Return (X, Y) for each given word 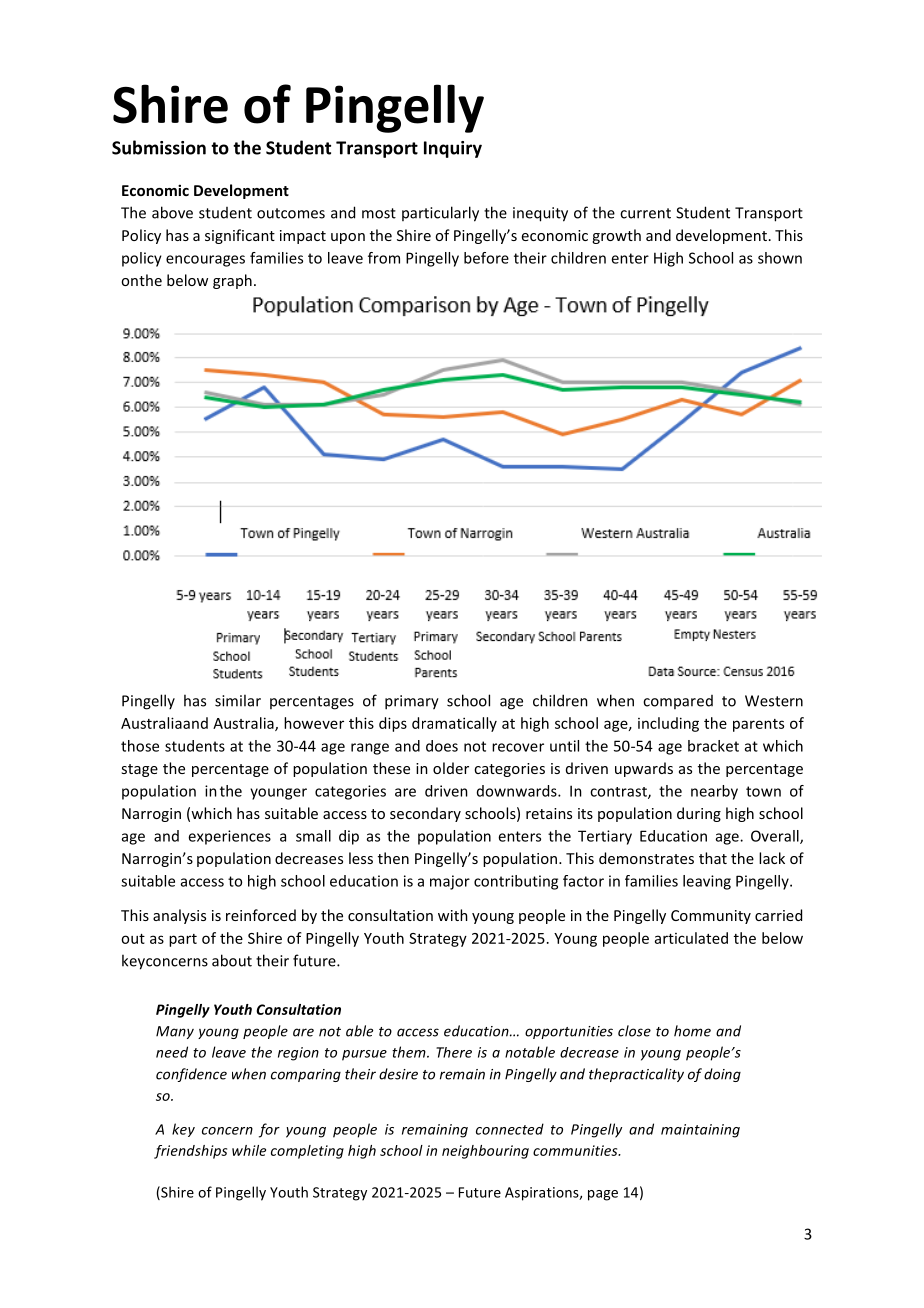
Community (711, 917)
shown (780, 258)
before (486, 258)
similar (238, 700)
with (453, 915)
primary (412, 702)
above (172, 212)
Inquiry (453, 149)
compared (678, 702)
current (645, 213)
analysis (179, 916)
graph (232, 281)
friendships (190, 1152)
